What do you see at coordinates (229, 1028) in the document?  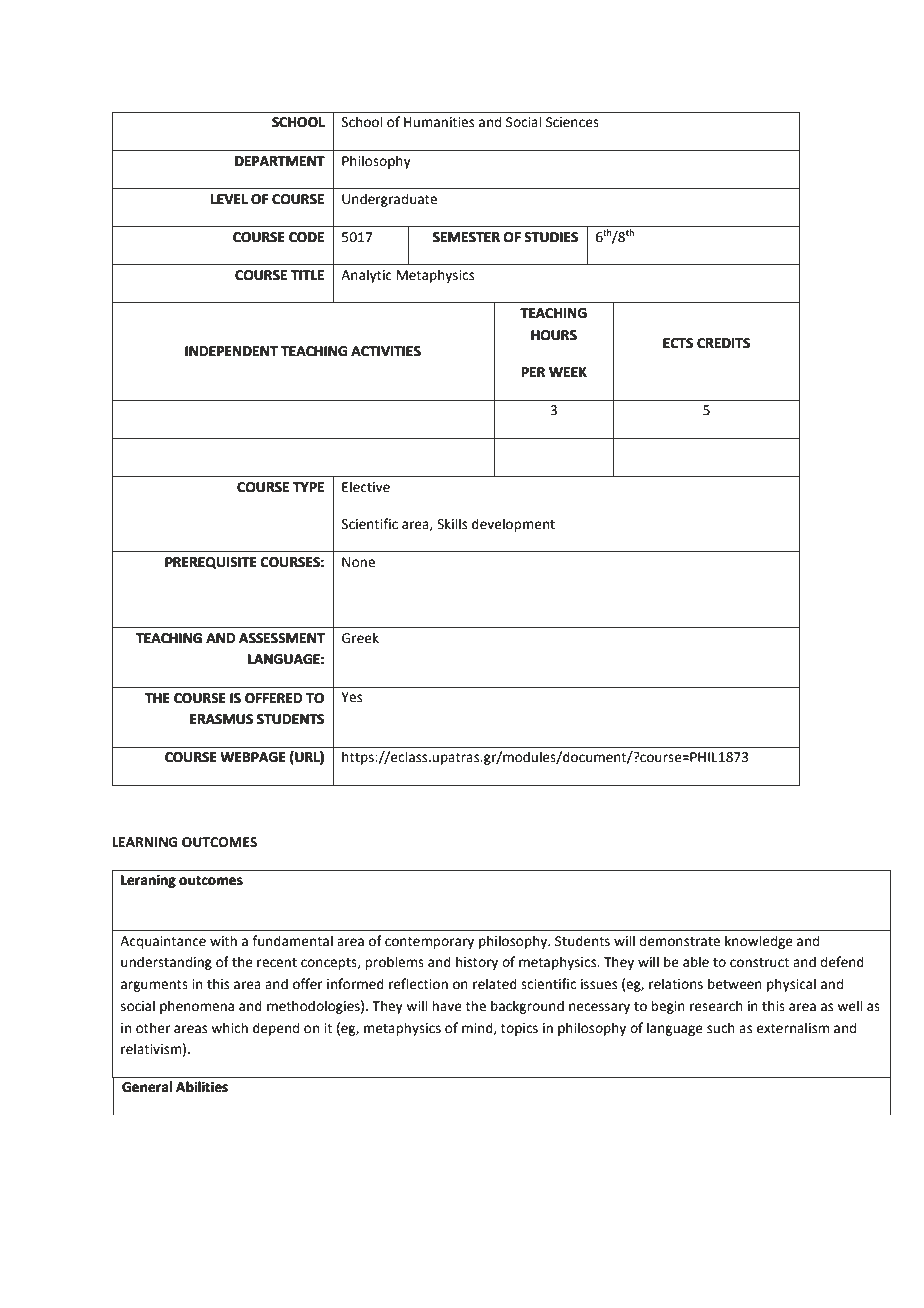 I see `which` at bounding box center [229, 1028].
